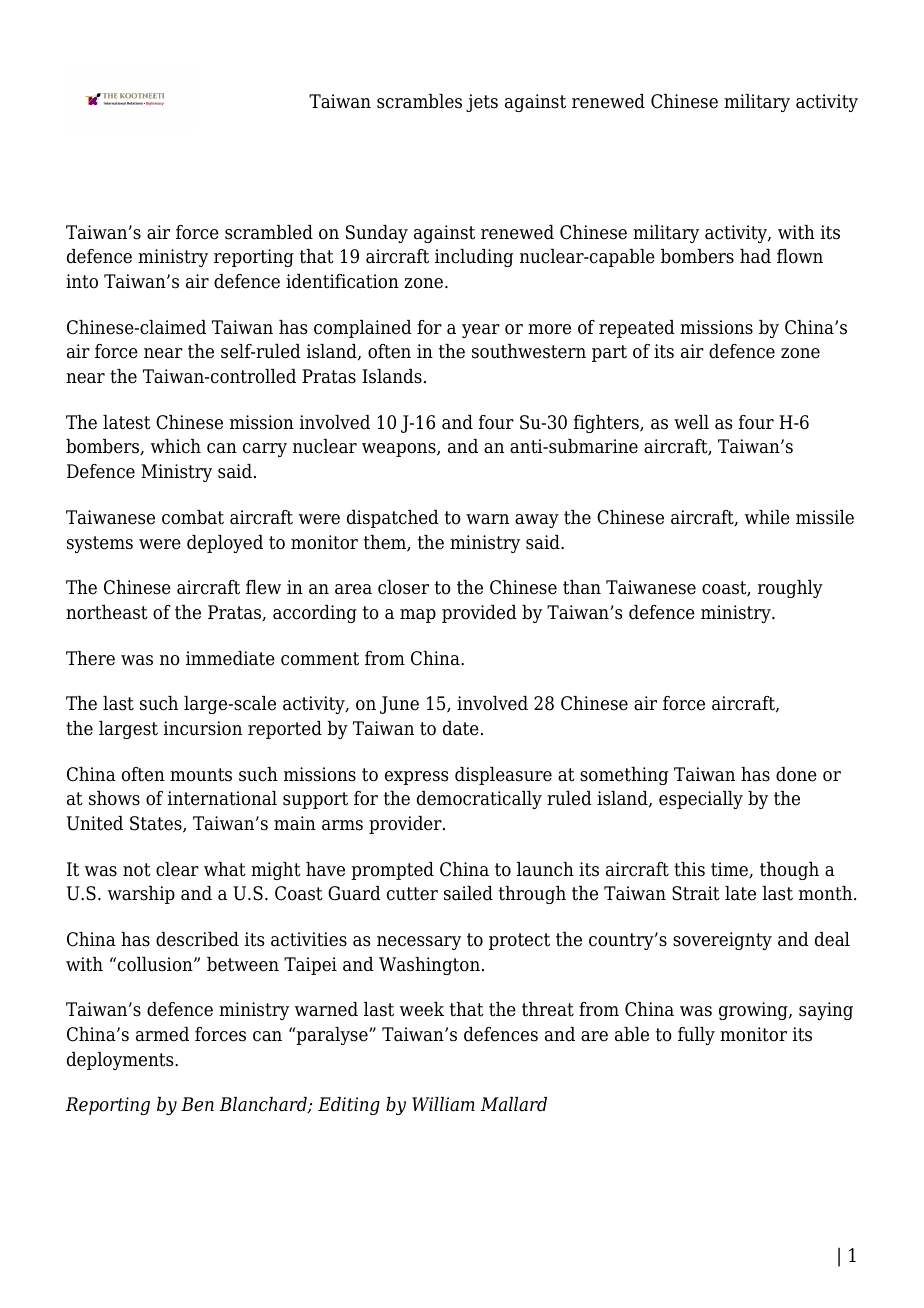 This screenshot has width=924, height=1308. What do you see at coordinates (479, 614) in the screenshot?
I see `provided` at bounding box center [479, 614].
